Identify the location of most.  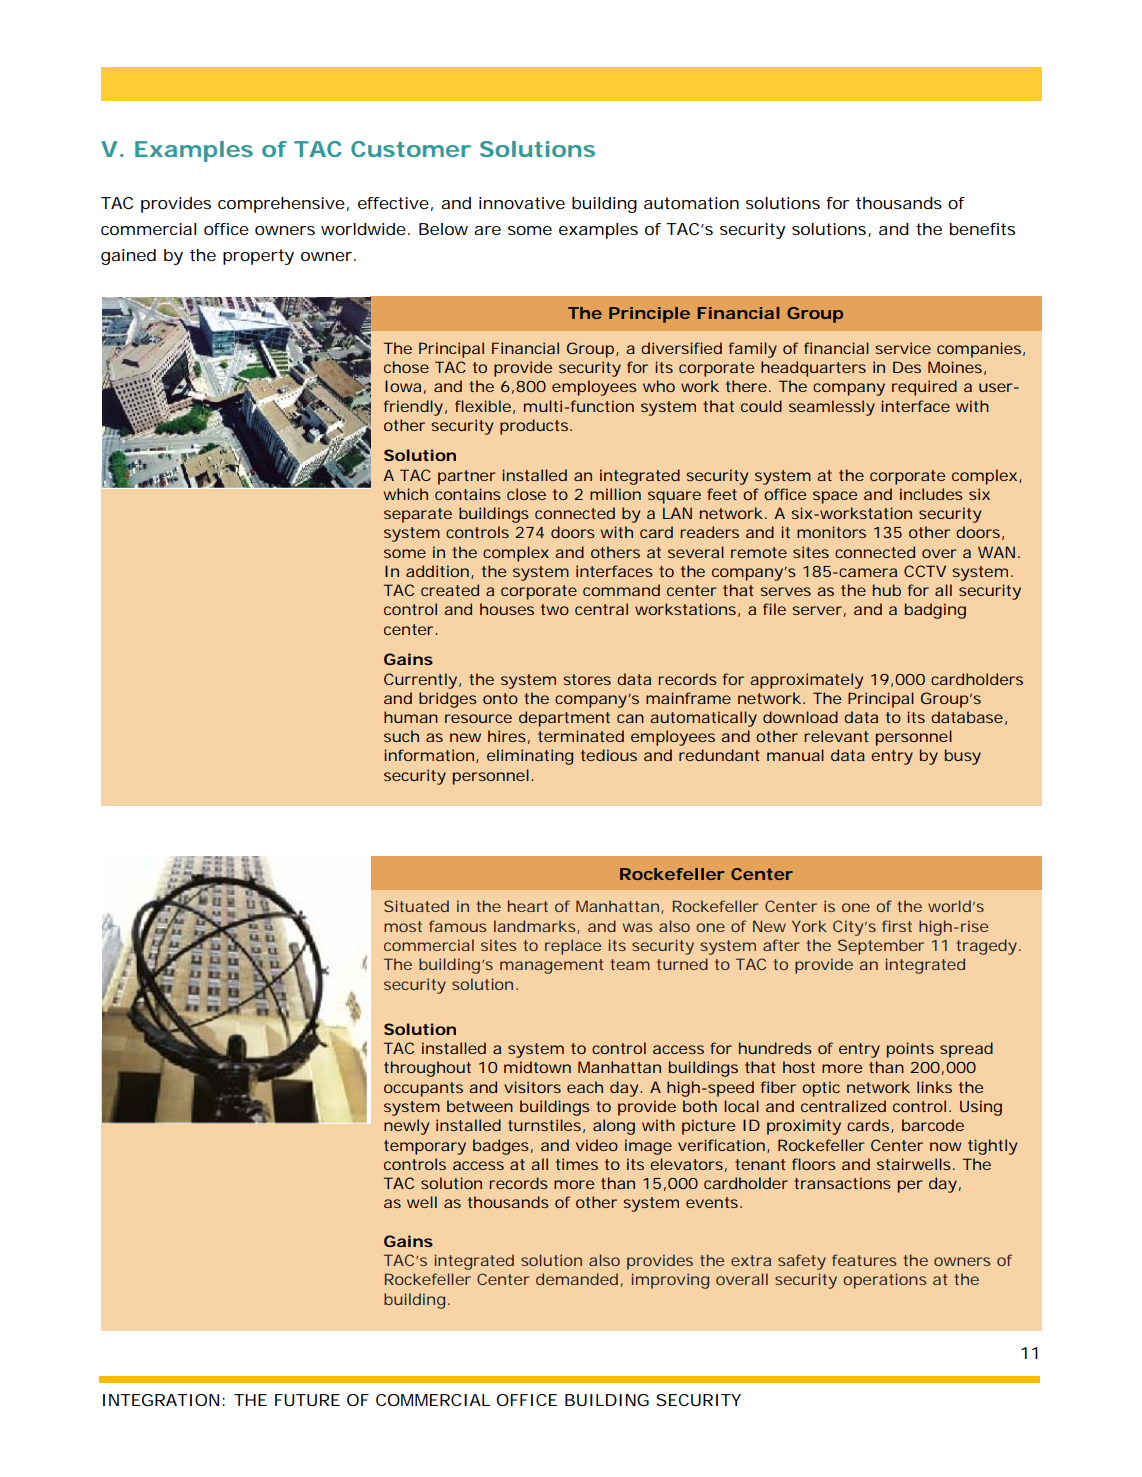
(403, 926).
